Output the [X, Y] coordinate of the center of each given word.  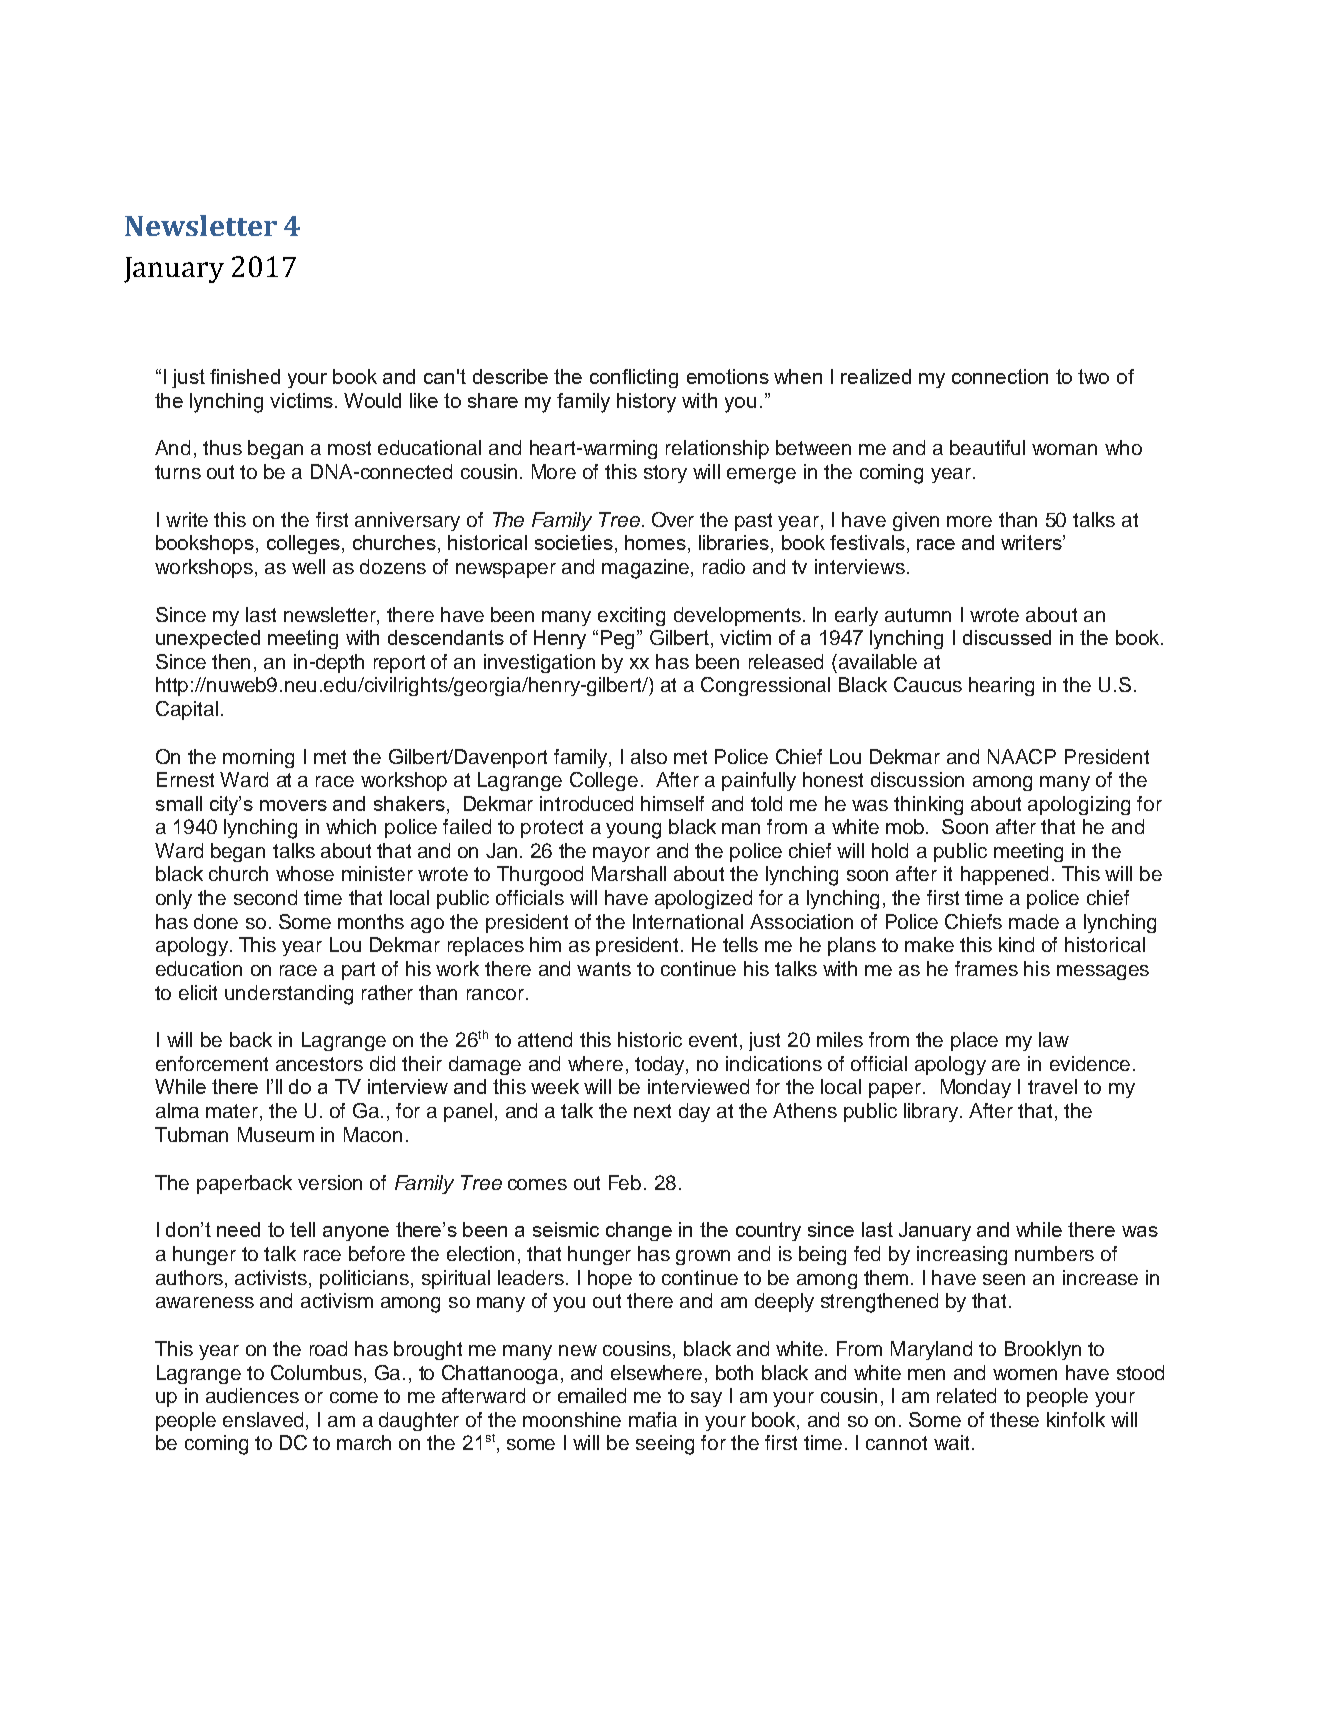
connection [1000, 376]
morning [258, 758]
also [649, 756]
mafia [653, 1419]
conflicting [634, 378]
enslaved [263, 1419]
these [1014, 1419]
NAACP [1022, 756]
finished [245, 376]
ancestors [319, 1064]
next [652, 1111]
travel [1052, 1086]
